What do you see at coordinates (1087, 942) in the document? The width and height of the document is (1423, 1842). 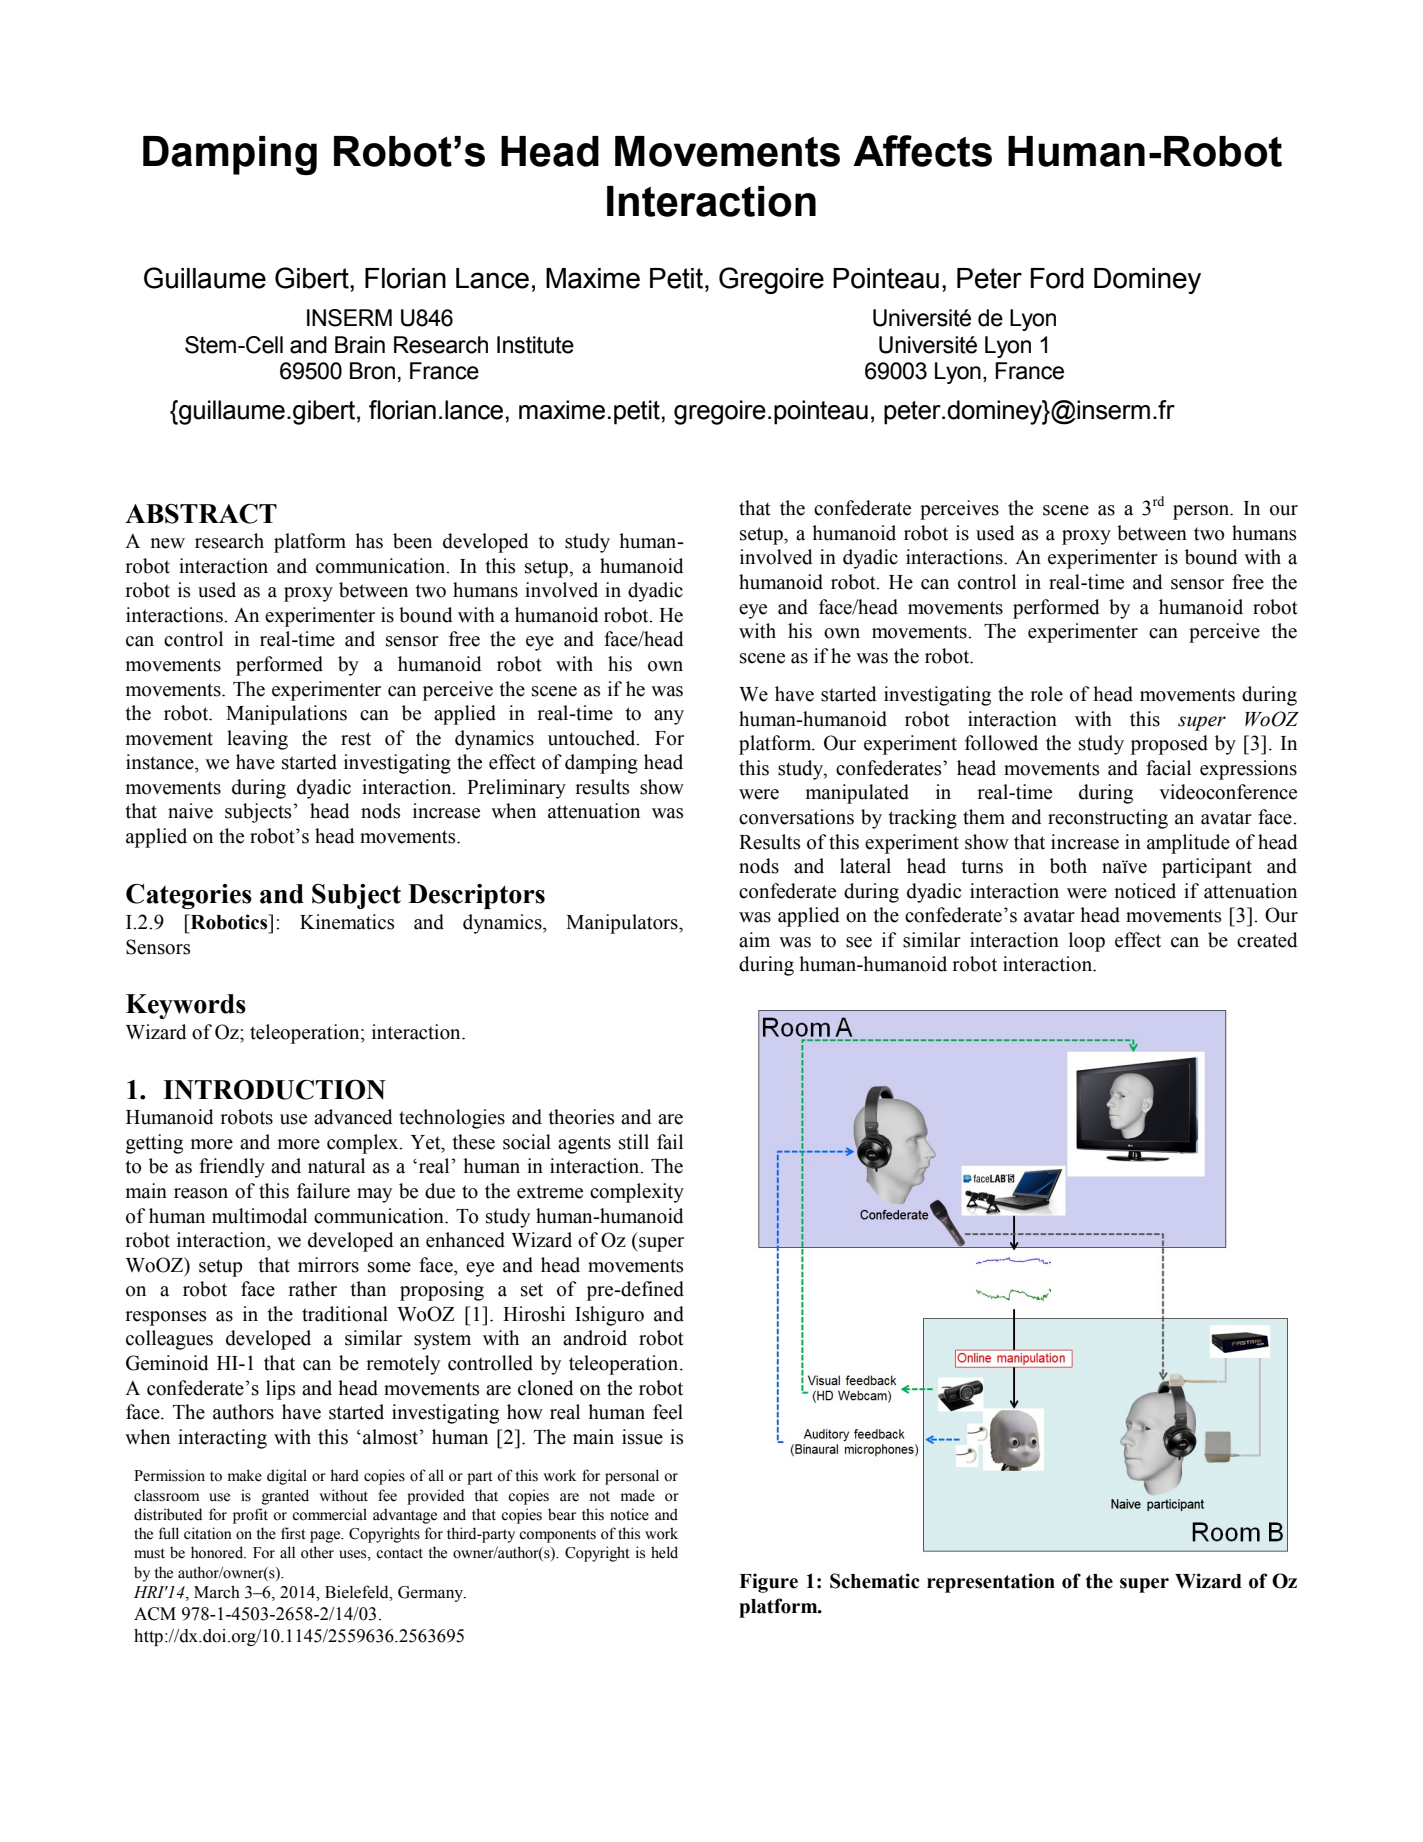 I see `loop` at bounding box center [1087, 942].
